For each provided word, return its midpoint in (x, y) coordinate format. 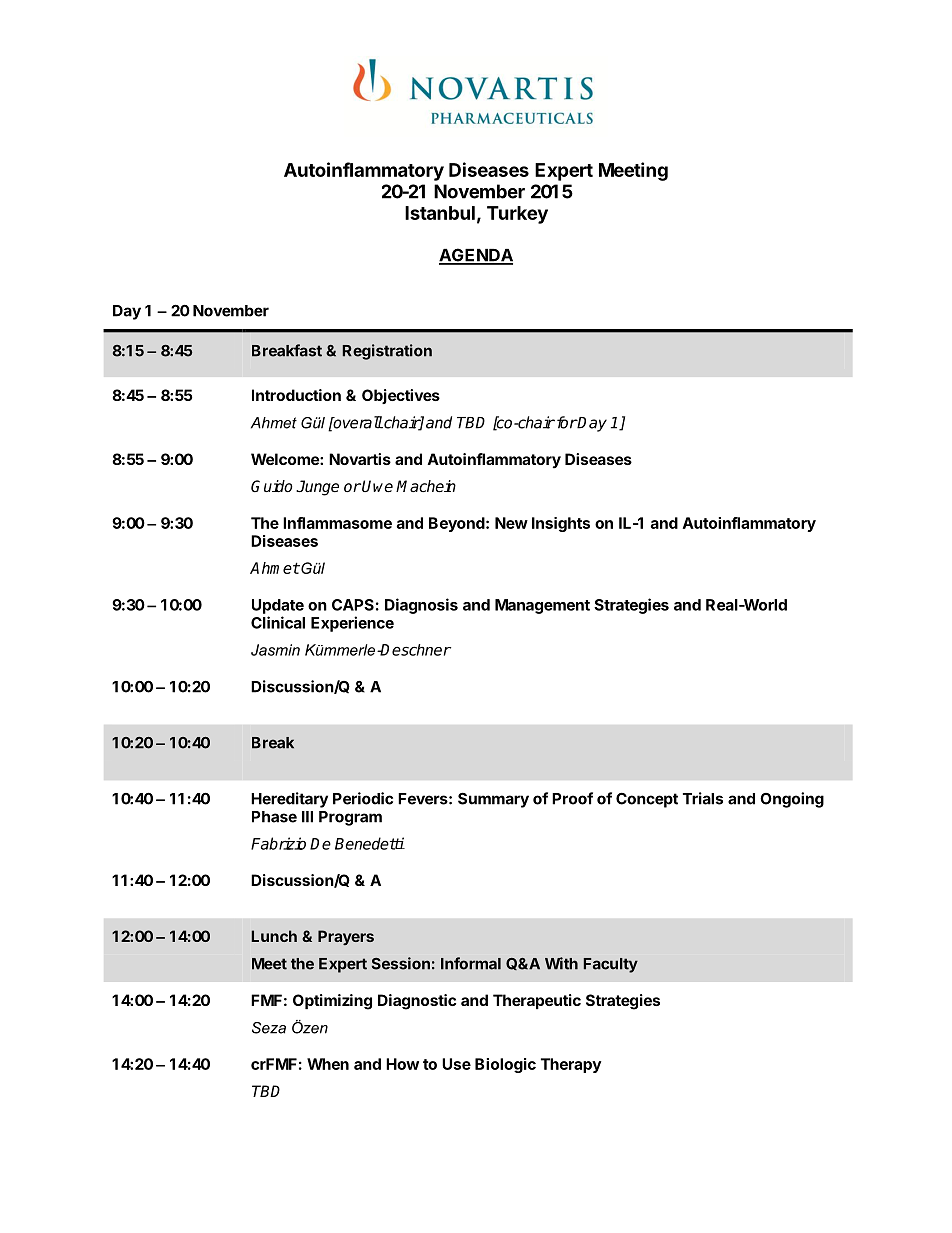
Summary (493, 800)
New (511, 523)
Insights (561, 524)
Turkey (517, 215)
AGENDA (476, 256)
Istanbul (440, 213)
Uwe (377, 486)
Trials (703, 798)
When (328, 1064)
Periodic (363, 798)
